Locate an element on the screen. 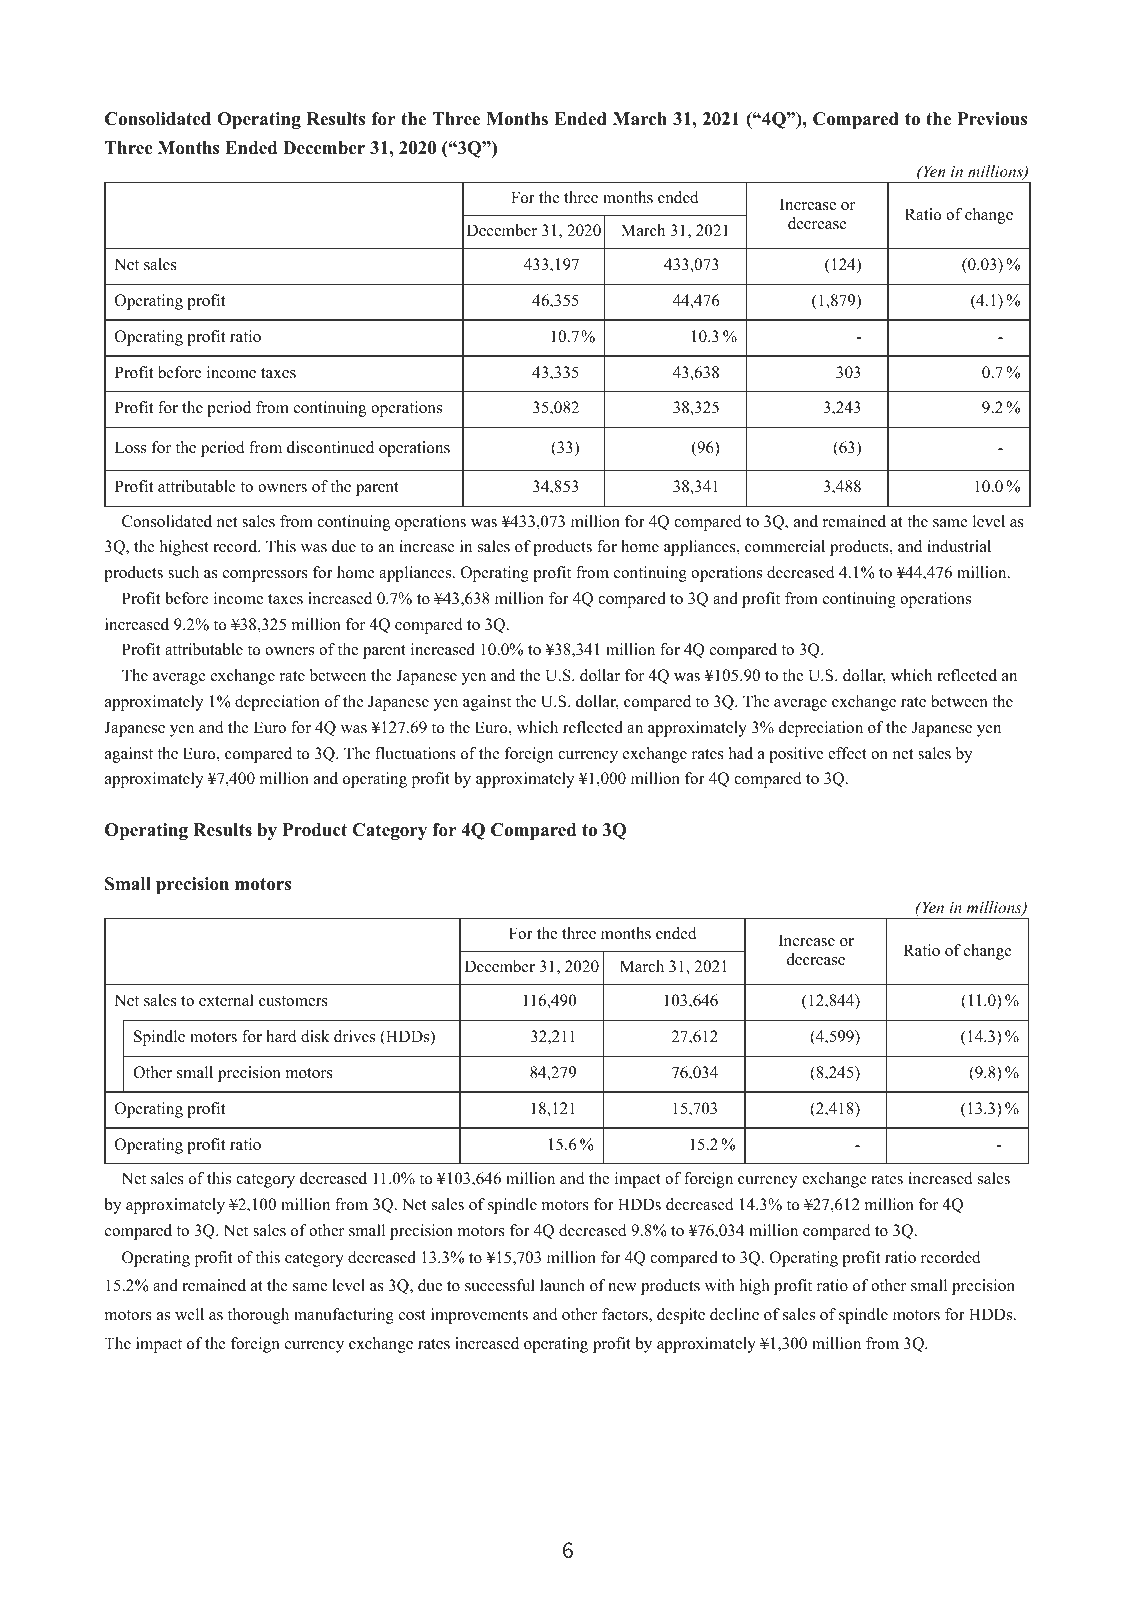 This screenshot has height=1607, width=1135. decline is located at coordinates (734, 1314).
